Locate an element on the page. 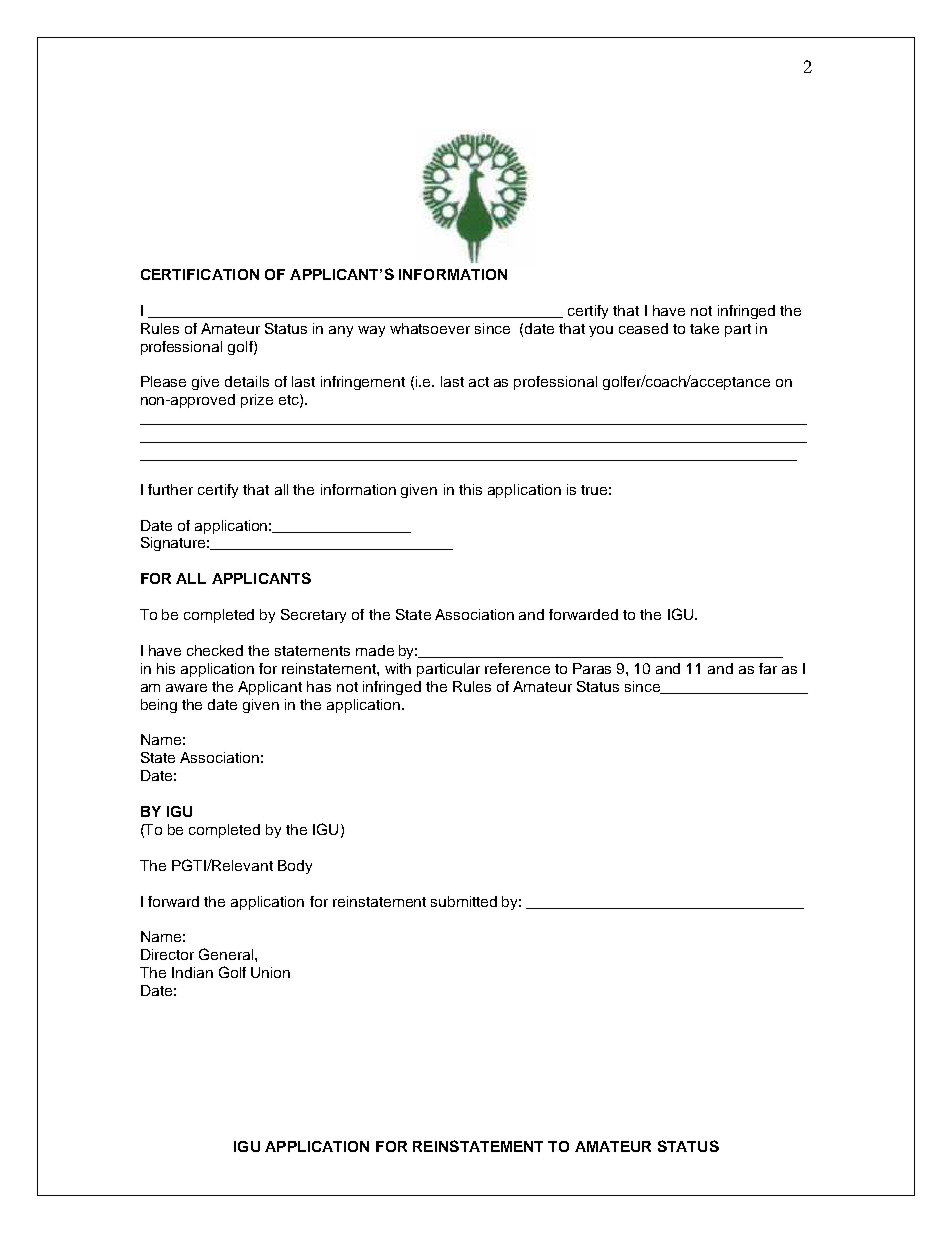  Body is located at coordinates (295, 867).
